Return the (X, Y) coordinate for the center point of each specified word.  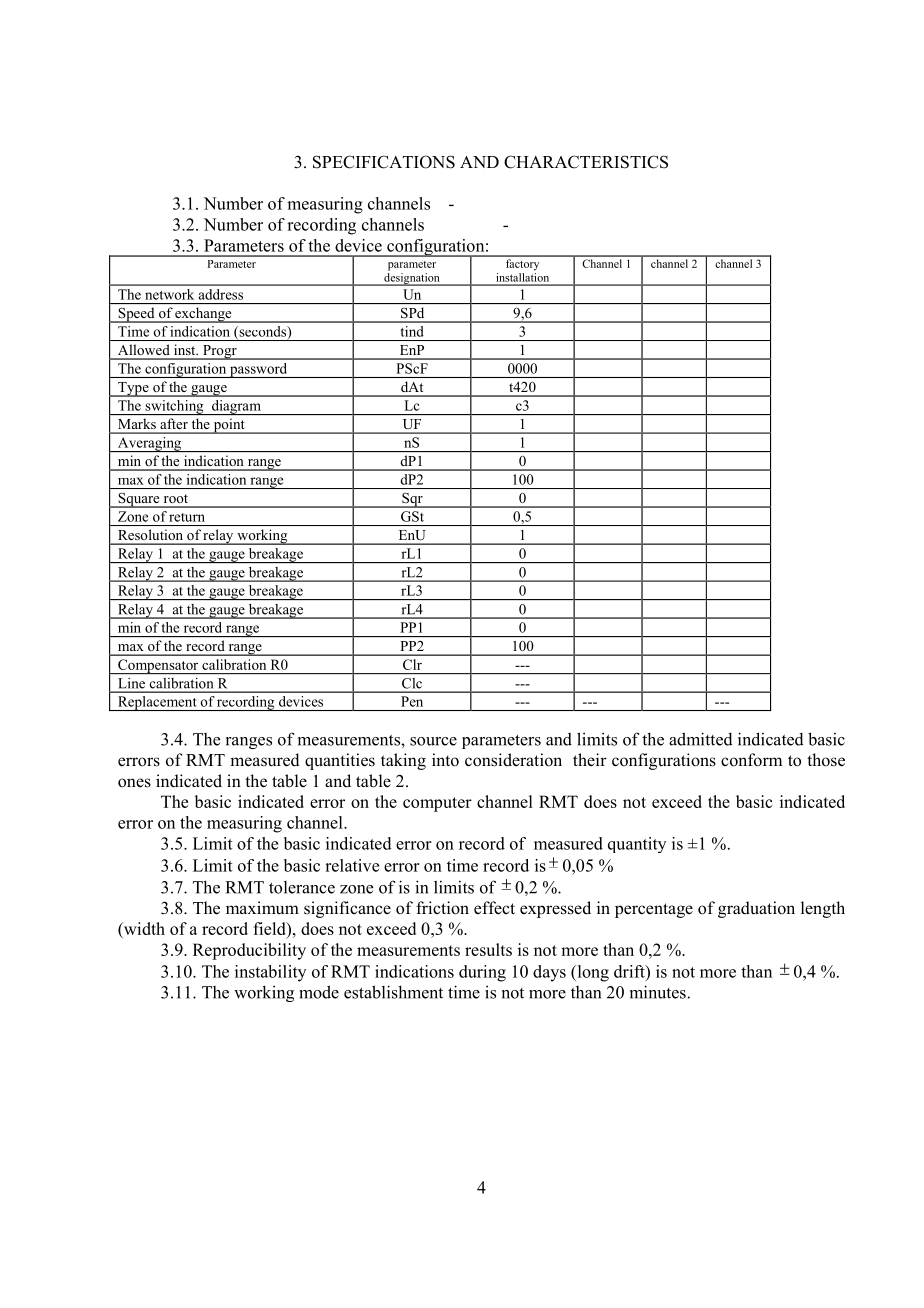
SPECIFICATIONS (384, 162)
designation (412, 279)
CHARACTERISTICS (586, 162)
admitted (701, 739)
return (187, 517)
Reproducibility (249, 951)
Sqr (412, 500)
